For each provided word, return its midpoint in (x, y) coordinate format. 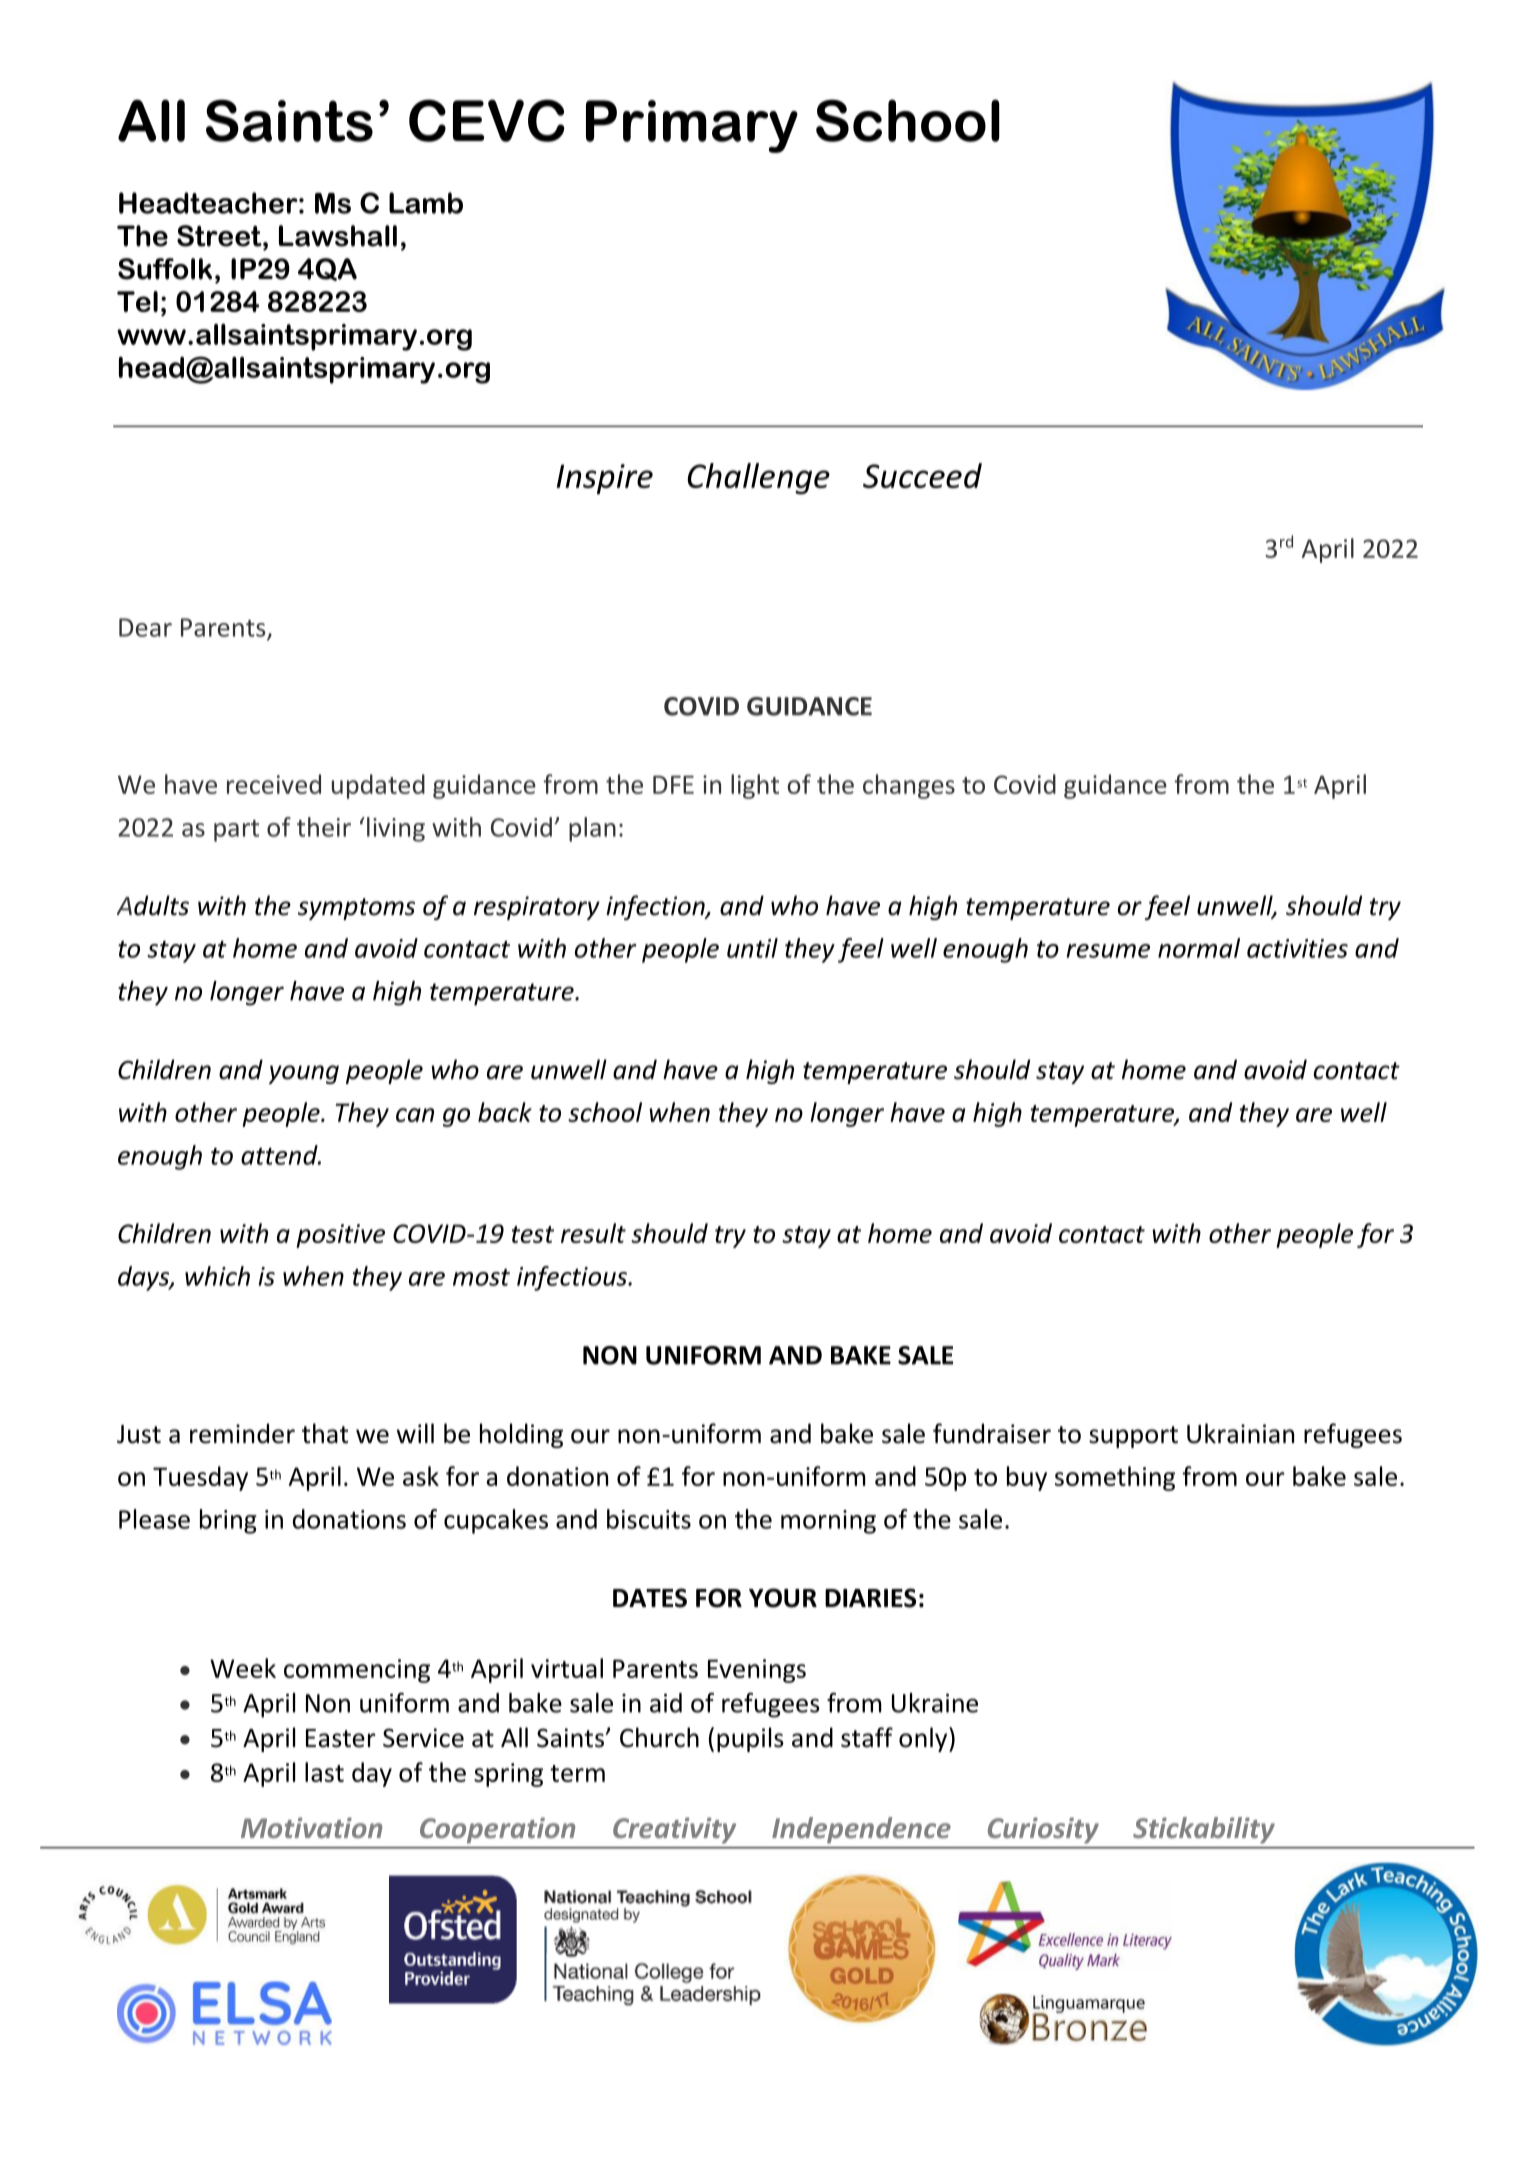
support (1133, 1437)
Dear (145, 627)
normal (1199, 948)
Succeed (922, 475)
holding (521, 1435)
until (752, 948)
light (755, 786)
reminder (242, 1433)
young (304, 1074)
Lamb (426, 203)
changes (909, 786)
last (324, 1772)
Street (220, 236)
